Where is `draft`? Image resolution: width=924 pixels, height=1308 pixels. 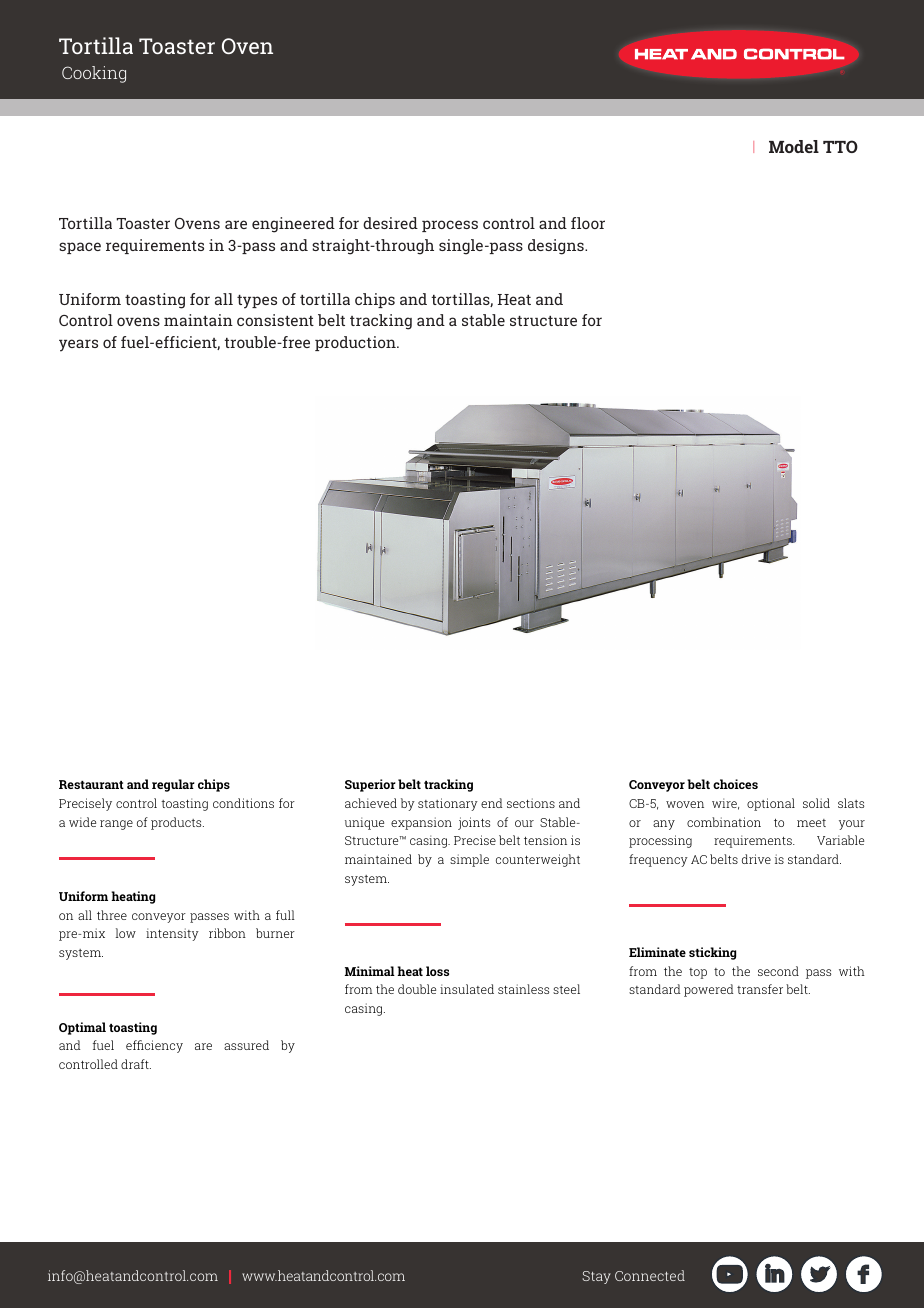
draft is located at coordinates (136, 1064).
